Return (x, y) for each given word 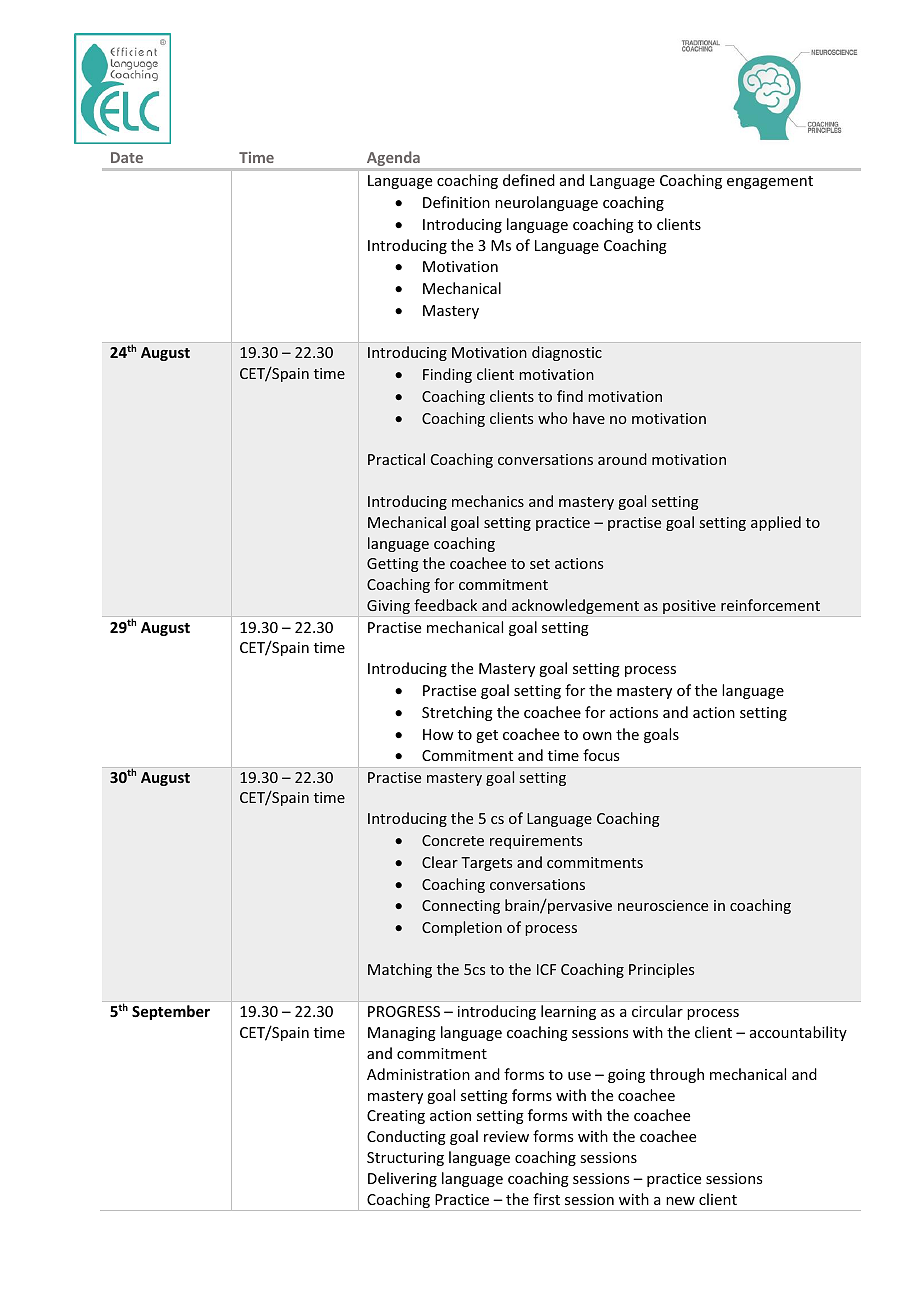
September (171, 1012)
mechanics (488, 501)
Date (127, 157)
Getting (393, 565)
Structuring (405, 1159)
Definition (456, 202)
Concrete (453, 840)
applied (776, 523)
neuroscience (663, 905)
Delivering (402, 1179)
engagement (770, 182)
